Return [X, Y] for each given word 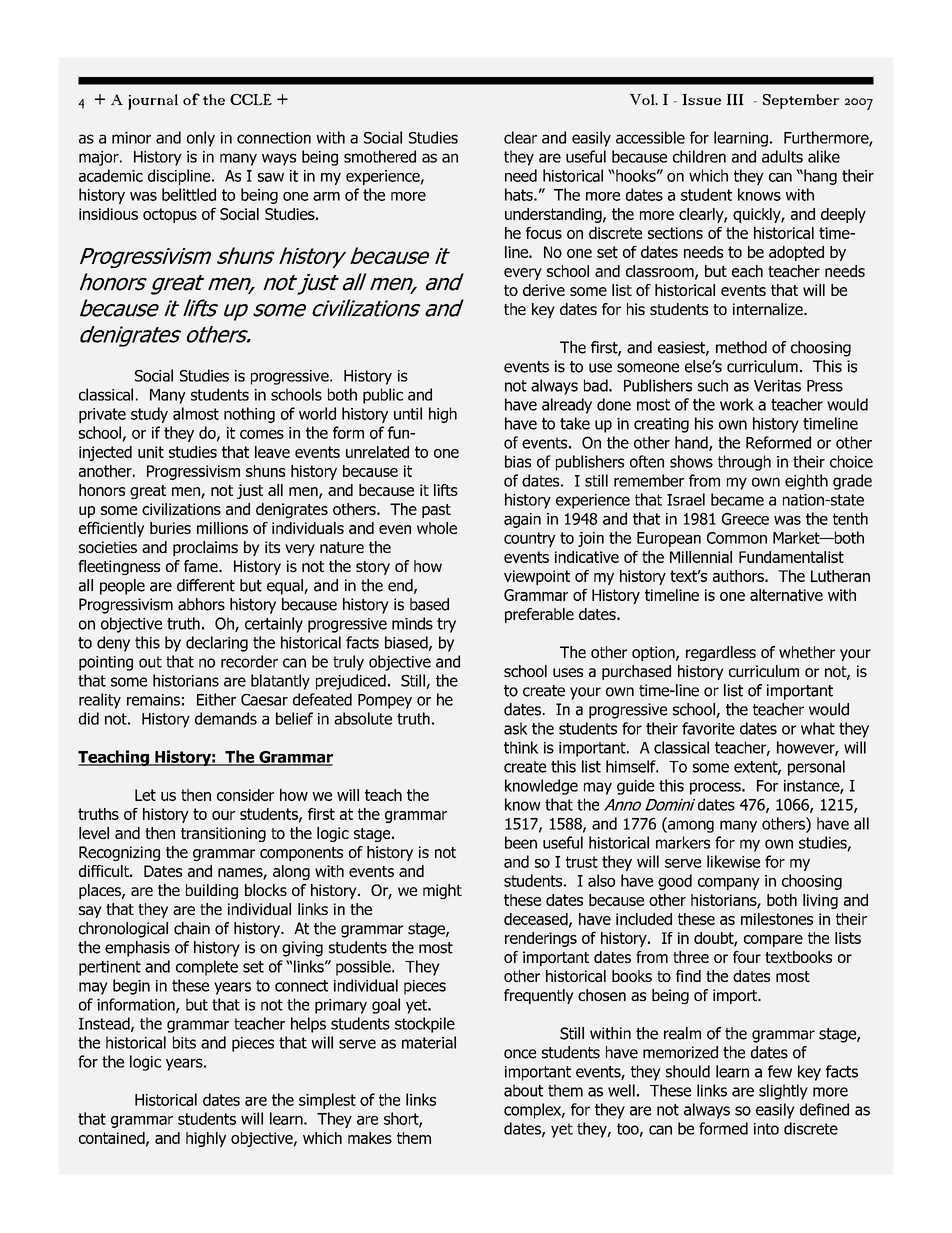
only [201, 139]
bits [184, 1042]
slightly [783, 1092]
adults [782, 156]
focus [544, 233]
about [523, 1090]
